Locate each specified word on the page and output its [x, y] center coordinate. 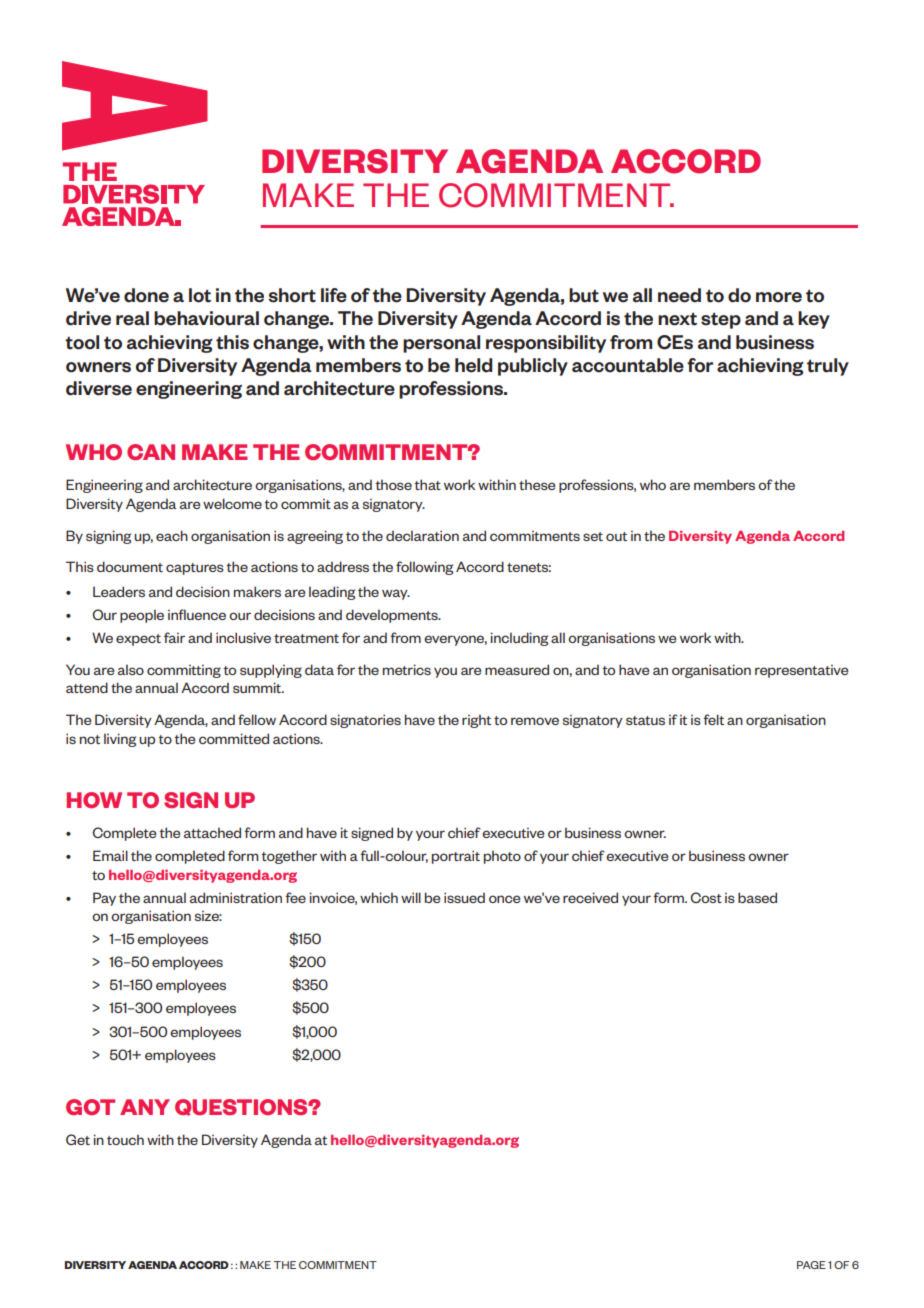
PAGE [811, 1265]
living [120, 740]
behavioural [206, 318]
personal [441, 344]
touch [125, 1139]
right [476, 721]
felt [713, 719]
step [721, 320]
